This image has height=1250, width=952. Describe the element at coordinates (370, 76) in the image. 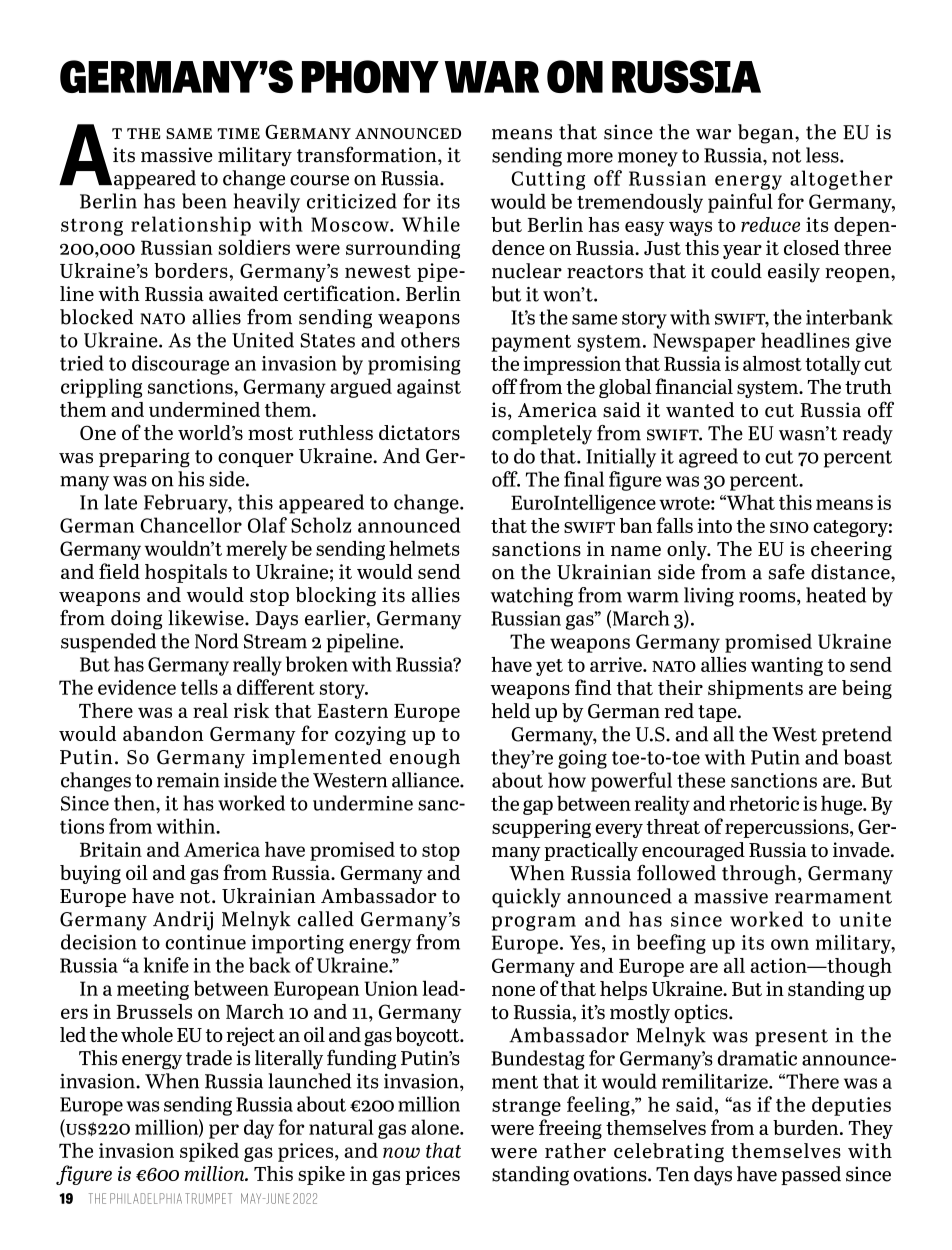

I see `PHONY` at that location.
